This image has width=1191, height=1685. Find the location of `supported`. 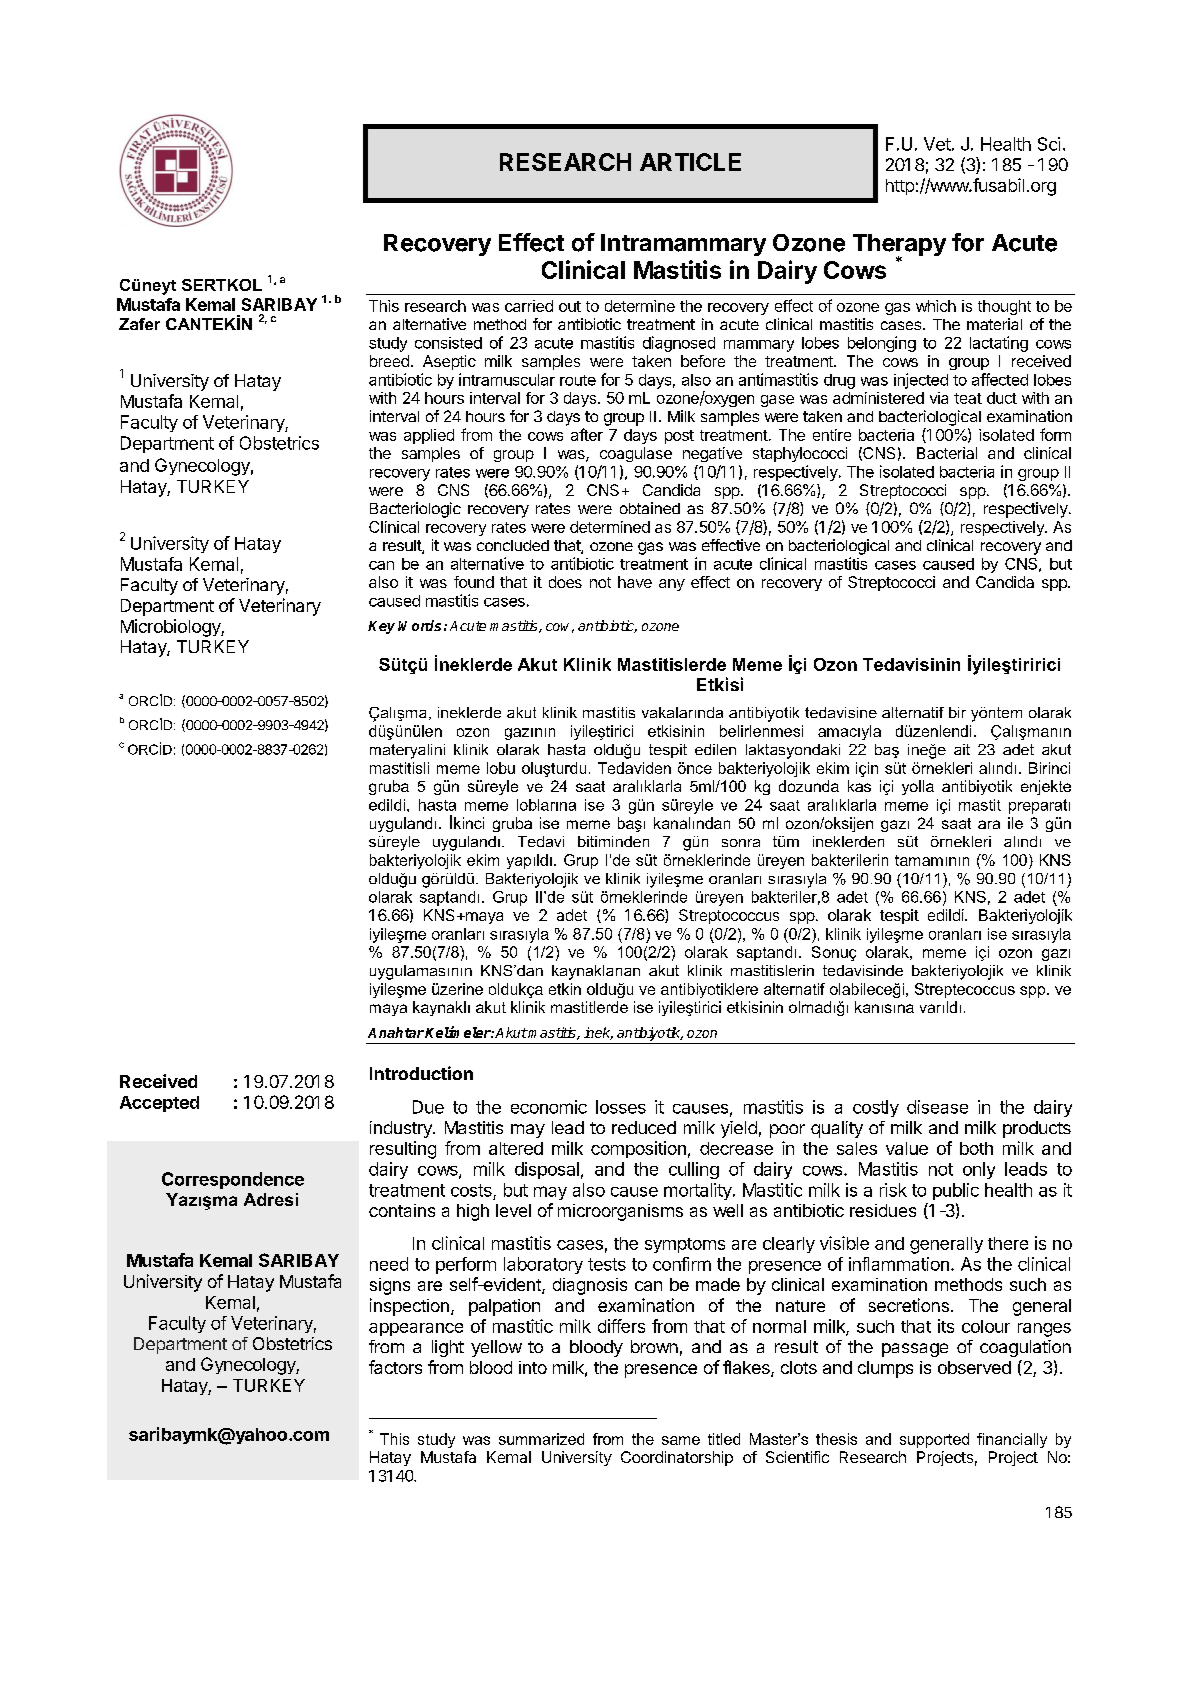

supported is located at coordinates (934, 1440).
